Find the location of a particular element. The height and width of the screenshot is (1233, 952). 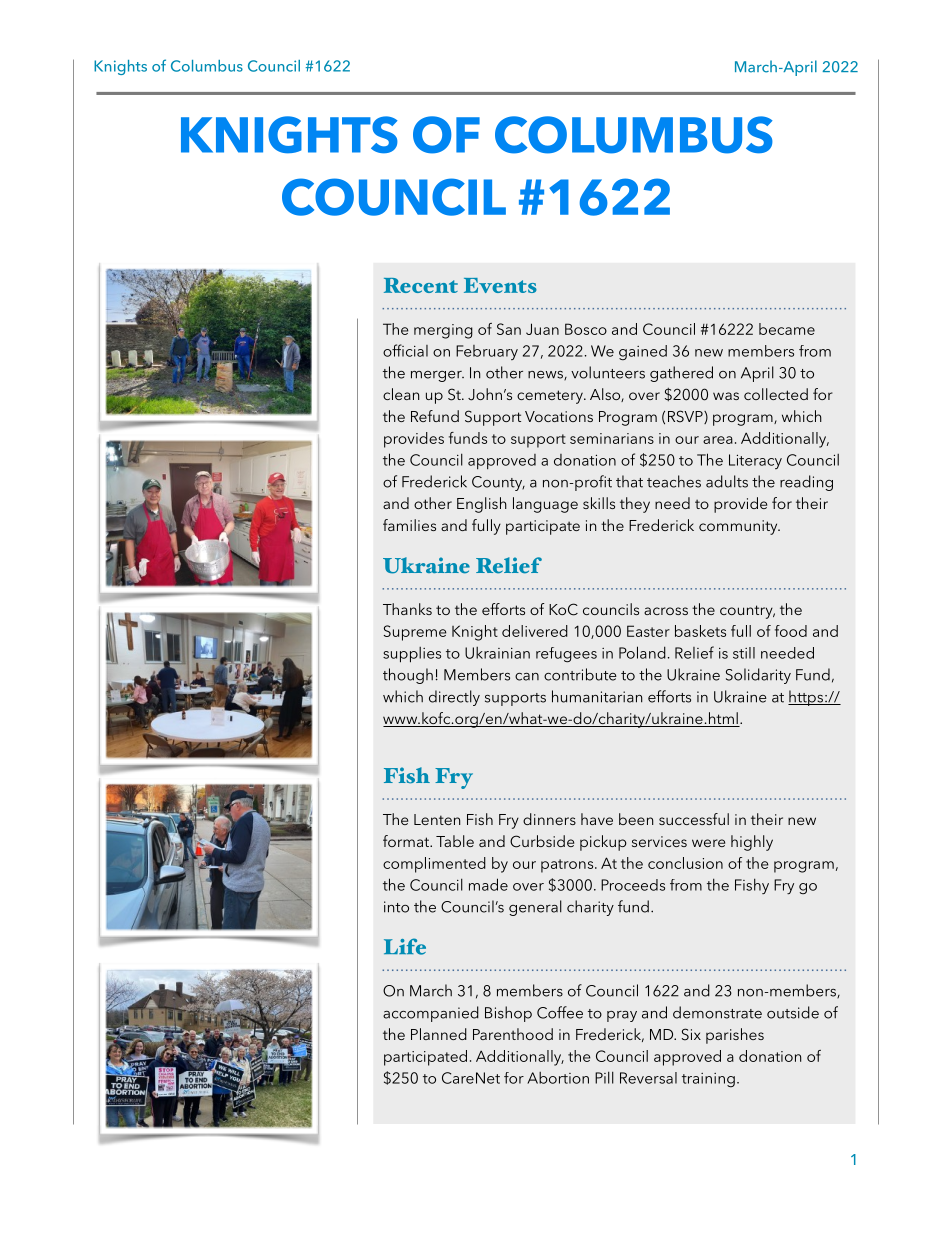

Bosco is located at coordinates (586, 329).
